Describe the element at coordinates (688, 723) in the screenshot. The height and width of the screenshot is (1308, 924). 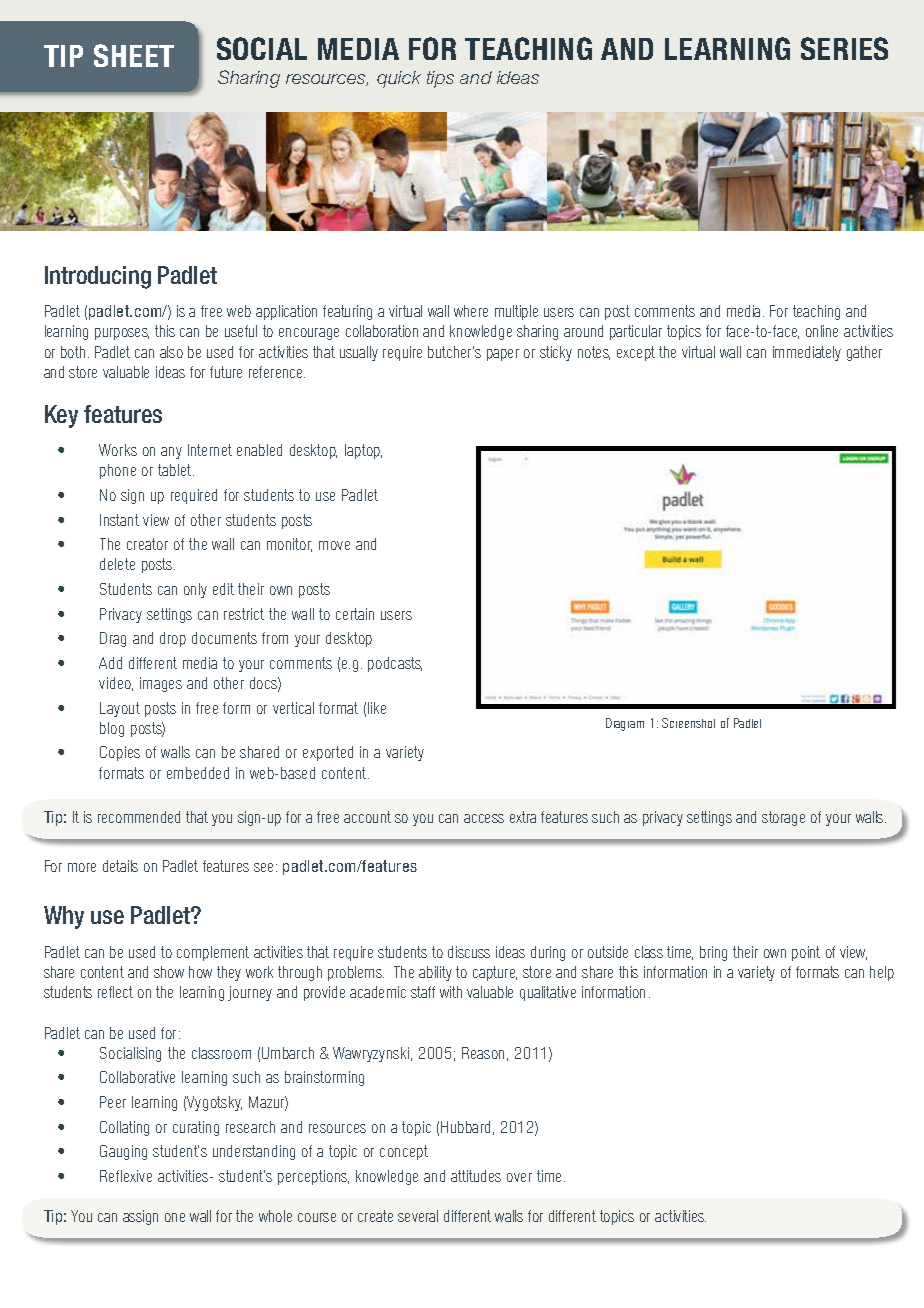
I see `Screenshot` at that location.
